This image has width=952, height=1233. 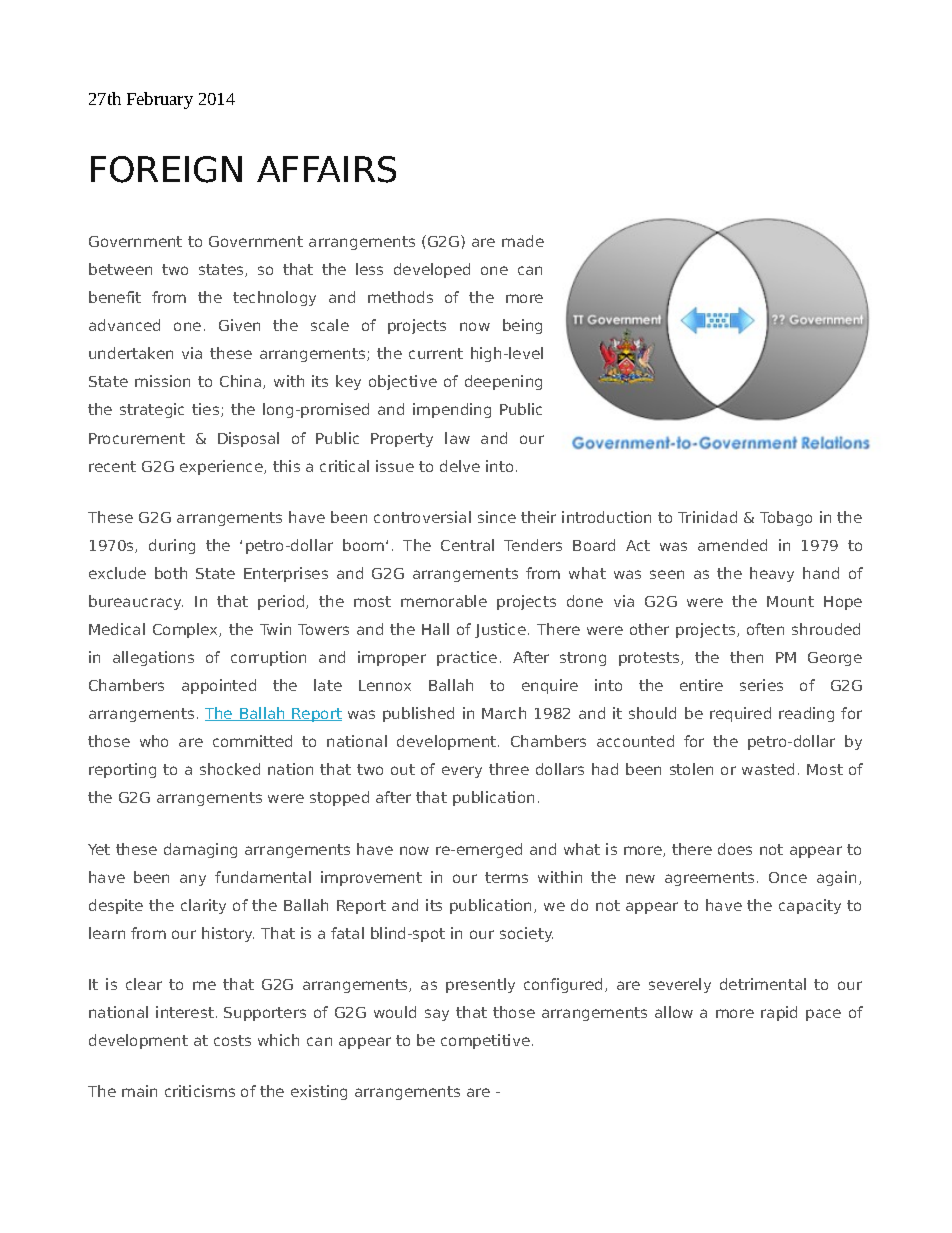 What do you see at coordinates (735, 849) in the image?
I see `does` at bounding box center [735, 849].
